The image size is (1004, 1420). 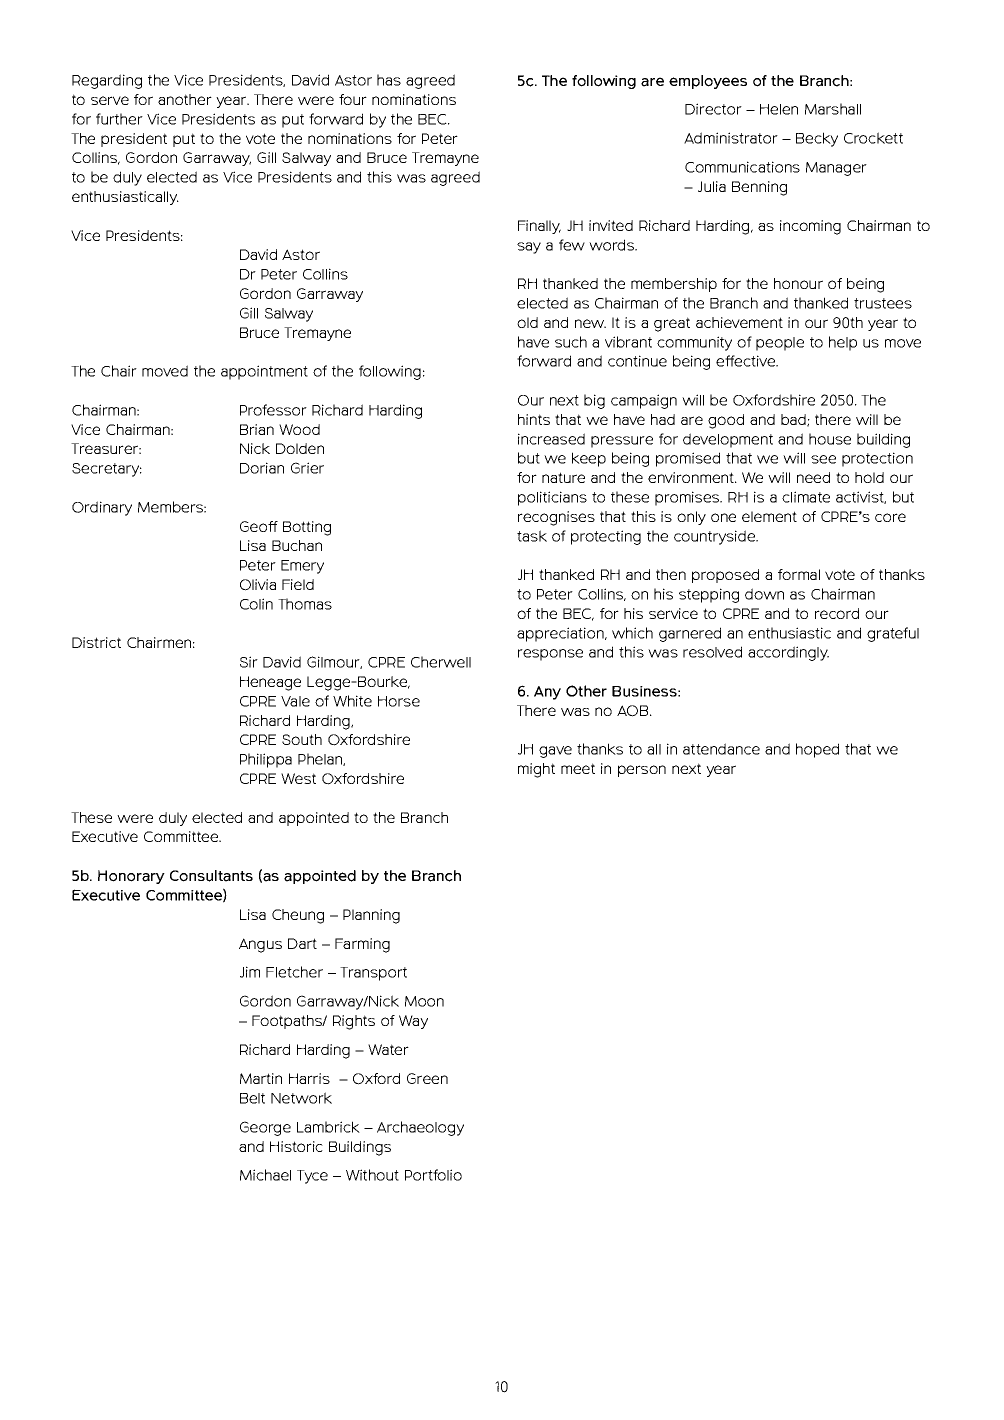 I want to click on further, so click(x=119, y=119).
